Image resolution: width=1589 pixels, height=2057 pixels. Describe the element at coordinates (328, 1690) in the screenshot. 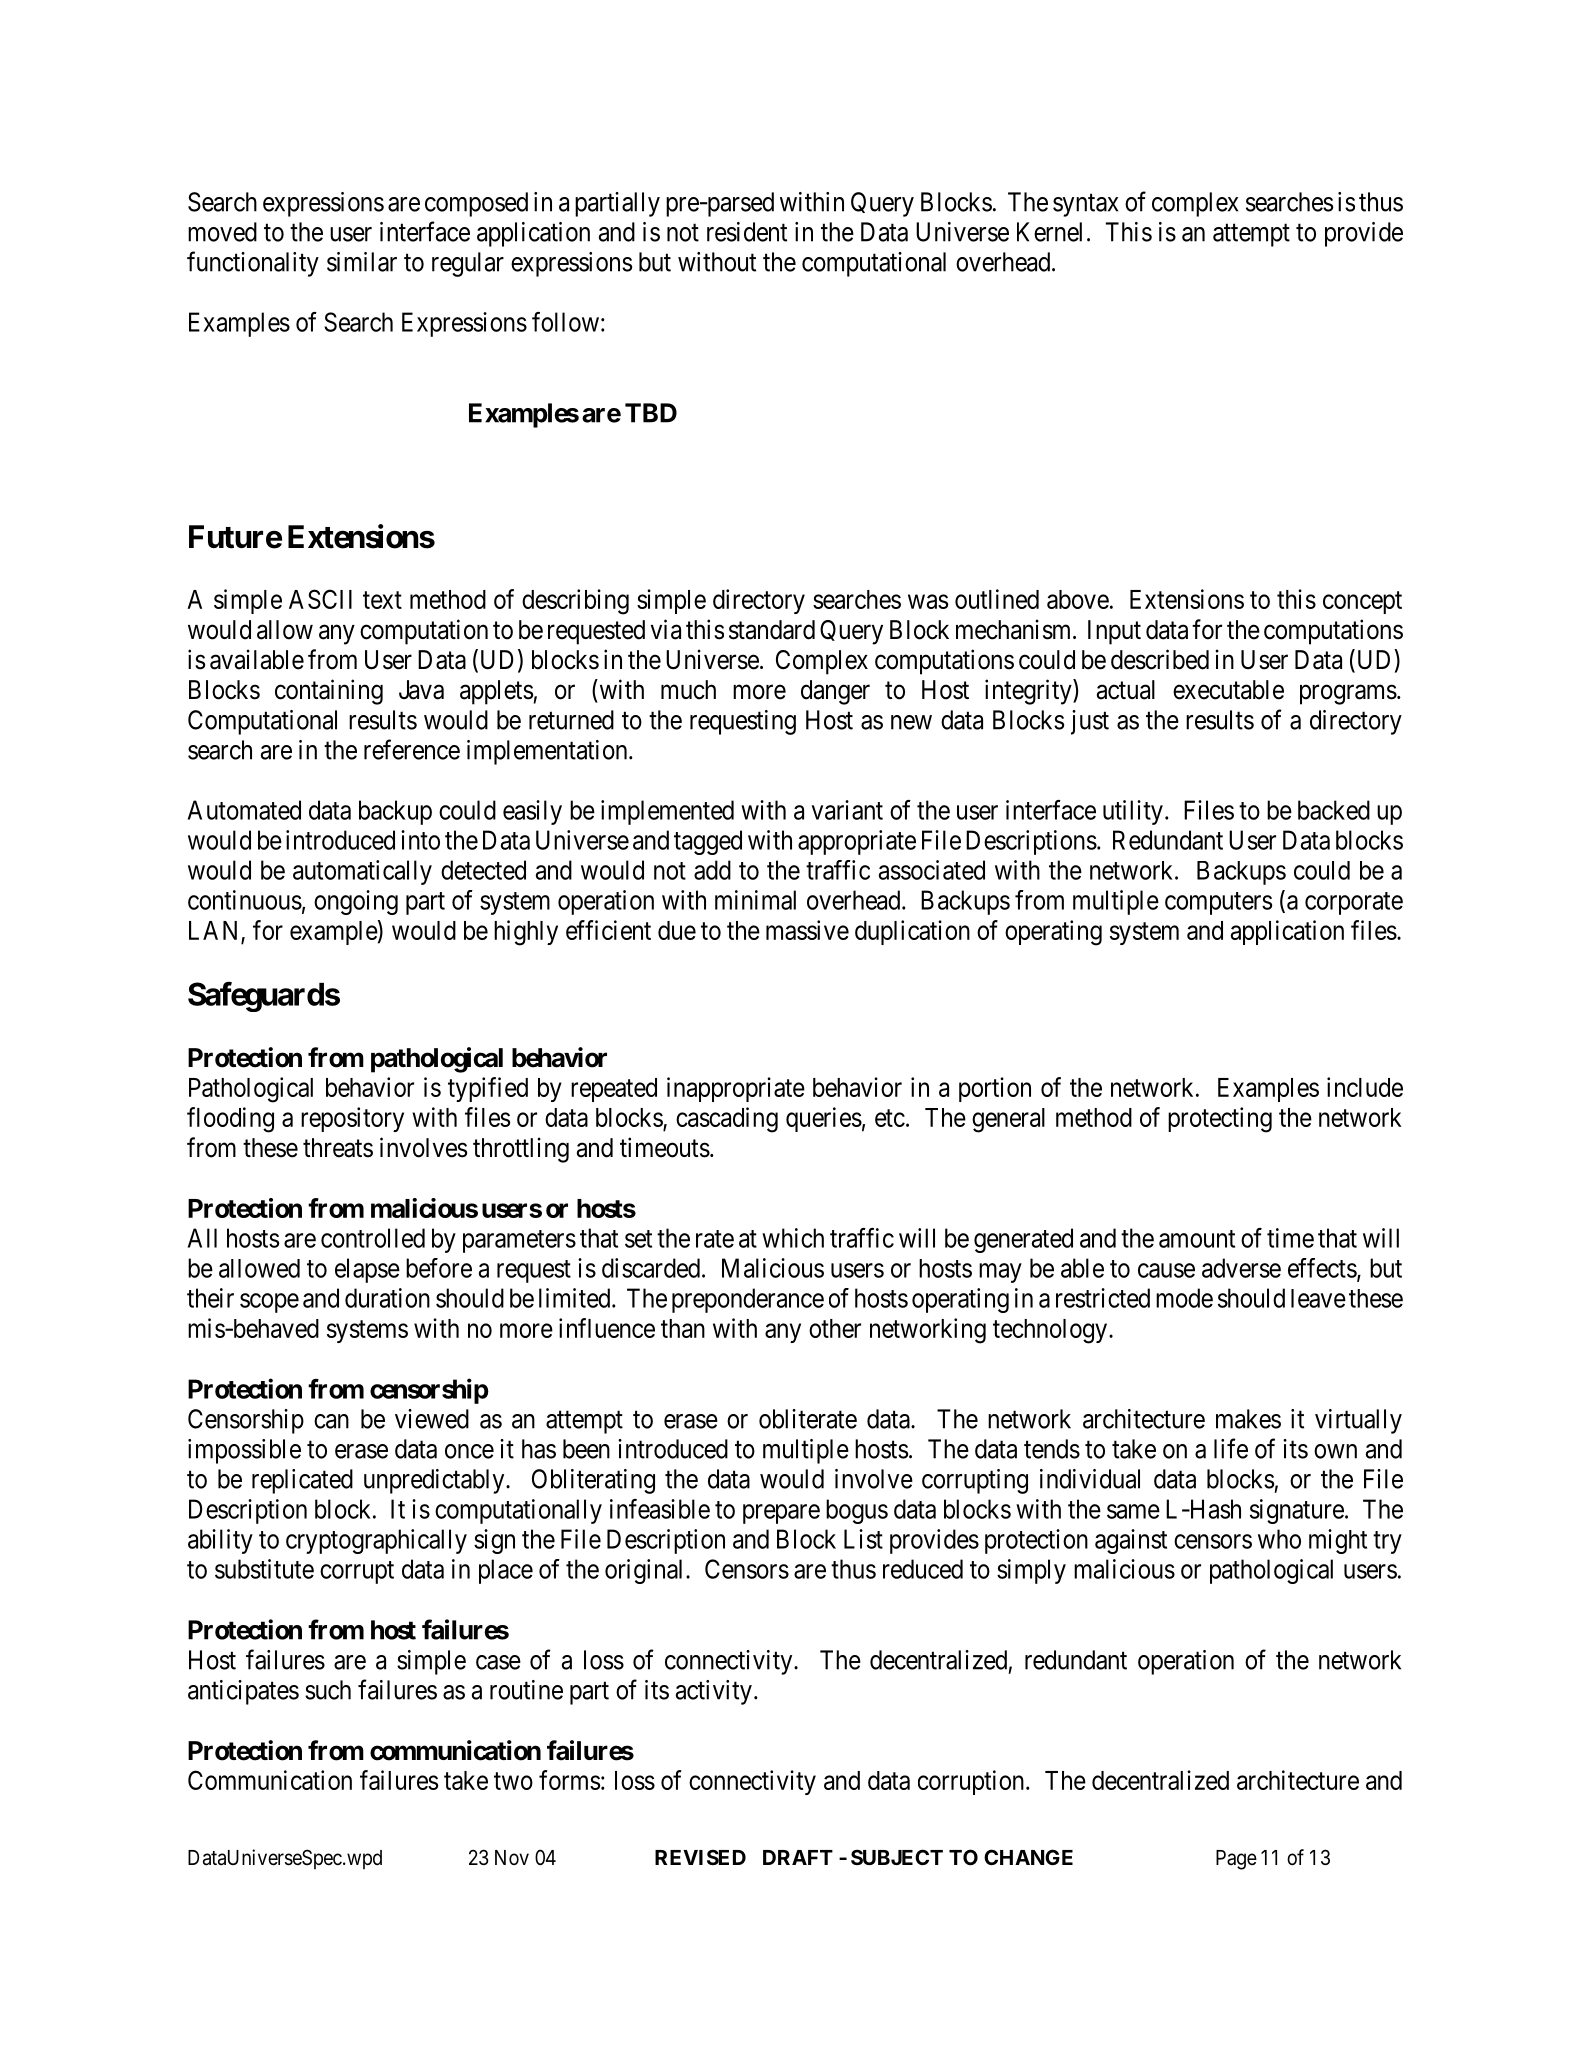

I see `such` at that location.
